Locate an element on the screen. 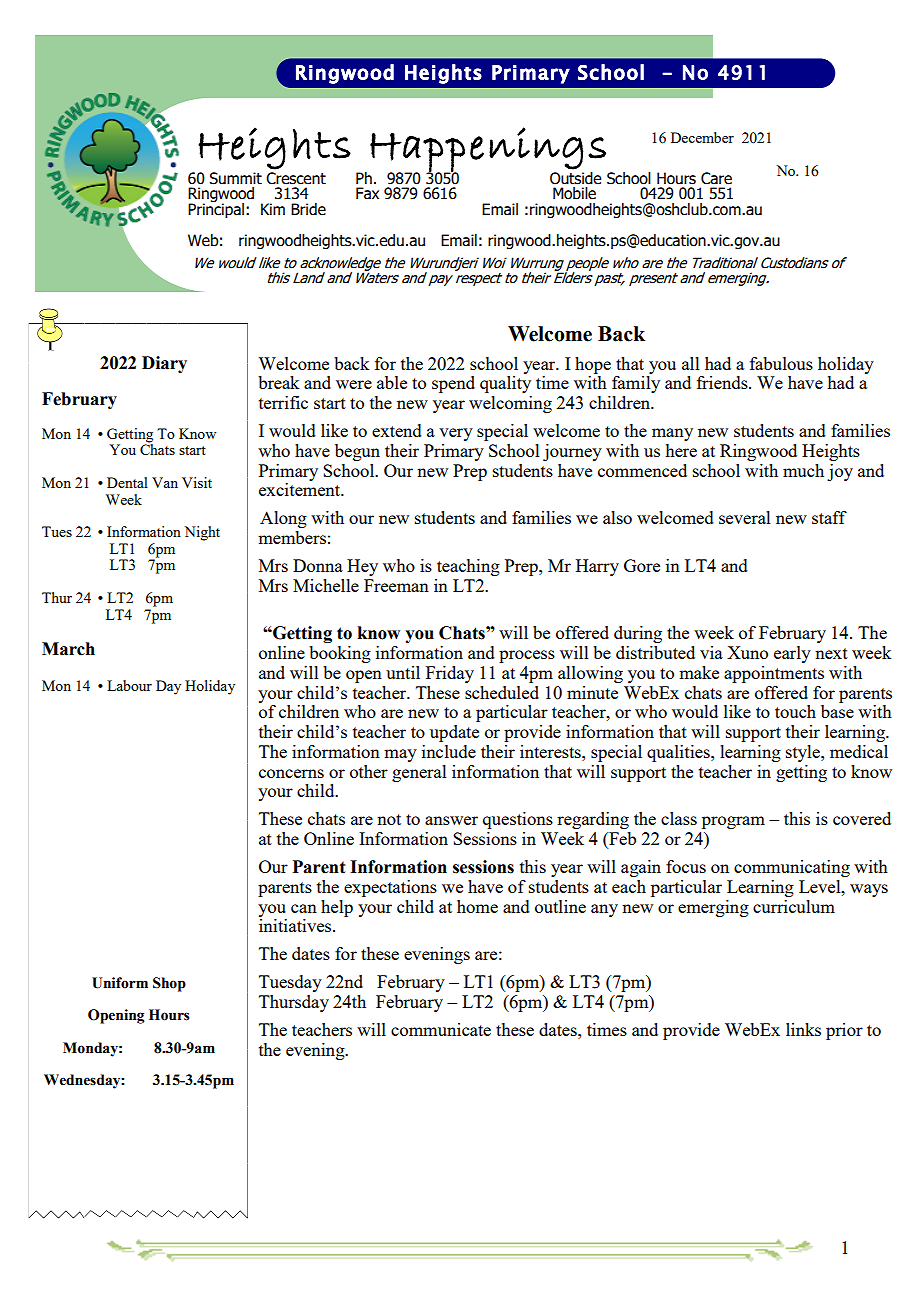  touch is located at coordinates (795, 711).
